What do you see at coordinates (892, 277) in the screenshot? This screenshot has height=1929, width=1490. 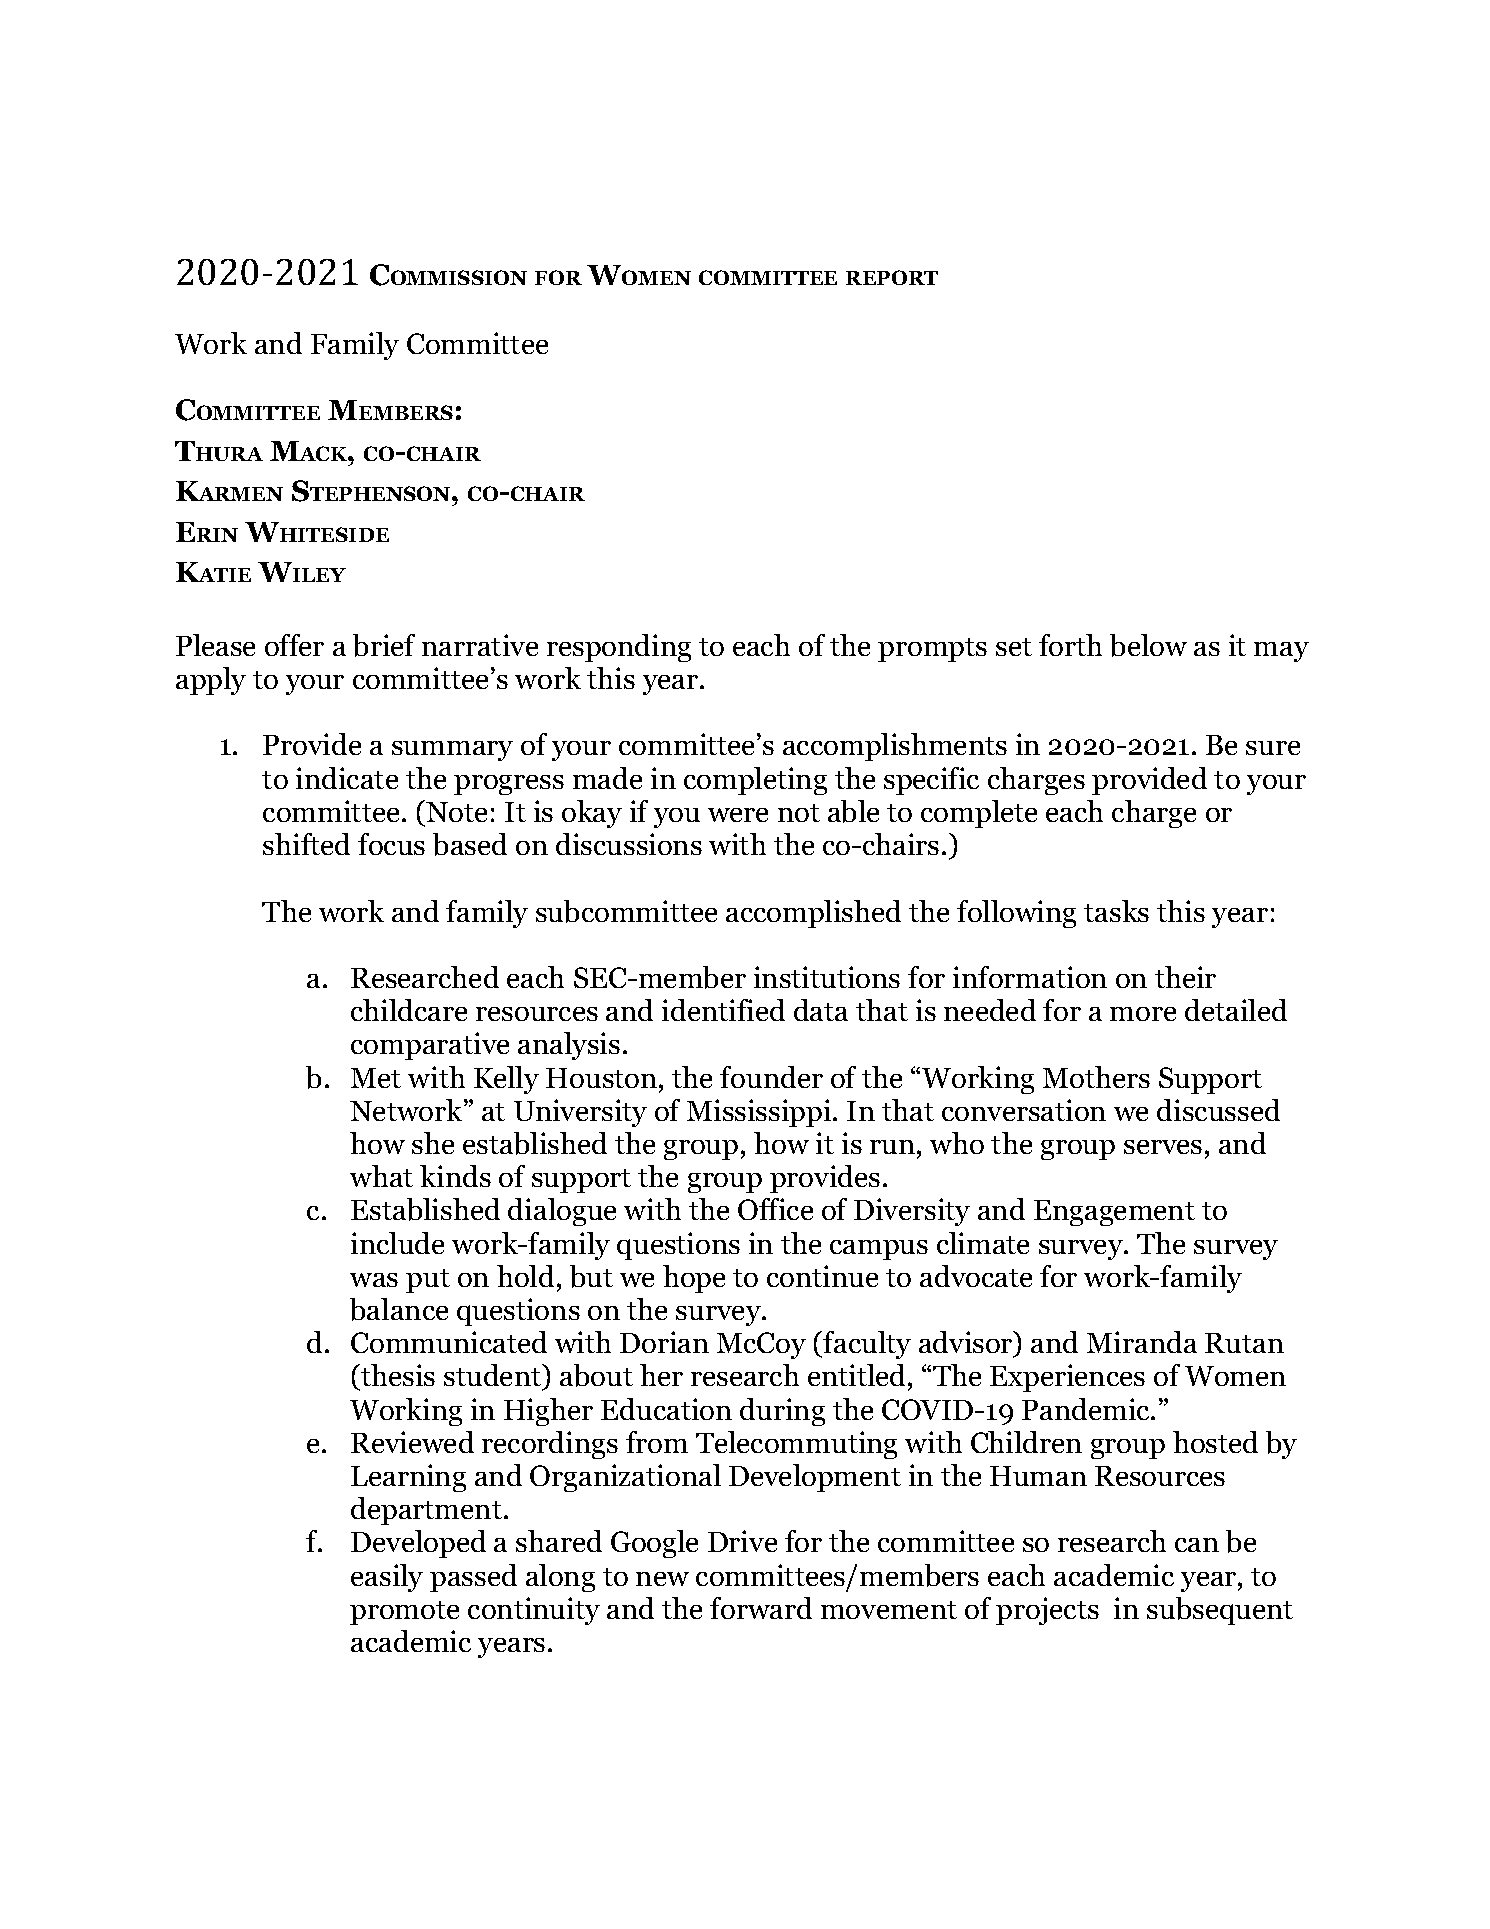 I see `REPORT` at bounding box center [892, 277].
